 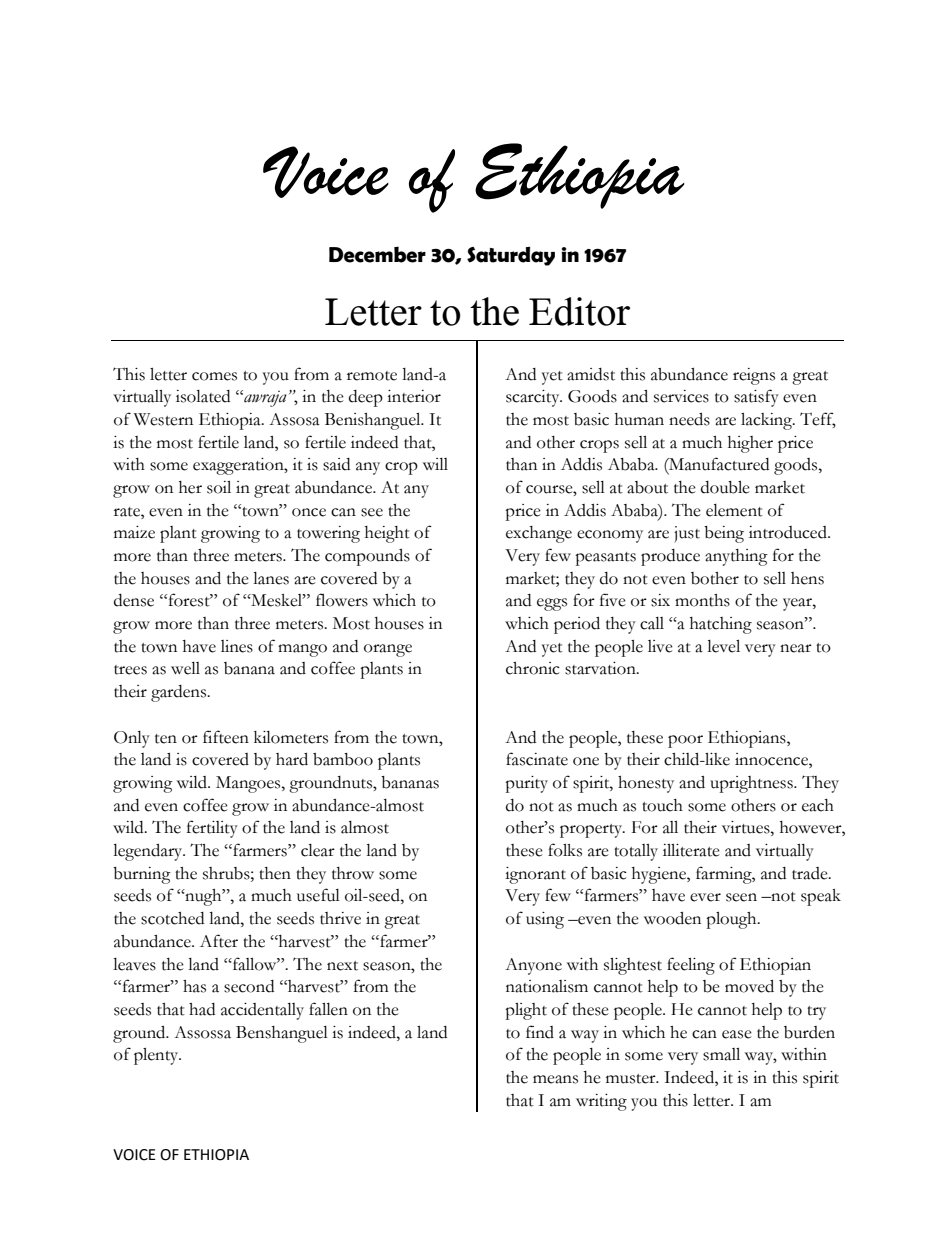 What do you see at coordinates (511, 256) in the document?
I see `Saturday` at bounding box center [511, 256].
